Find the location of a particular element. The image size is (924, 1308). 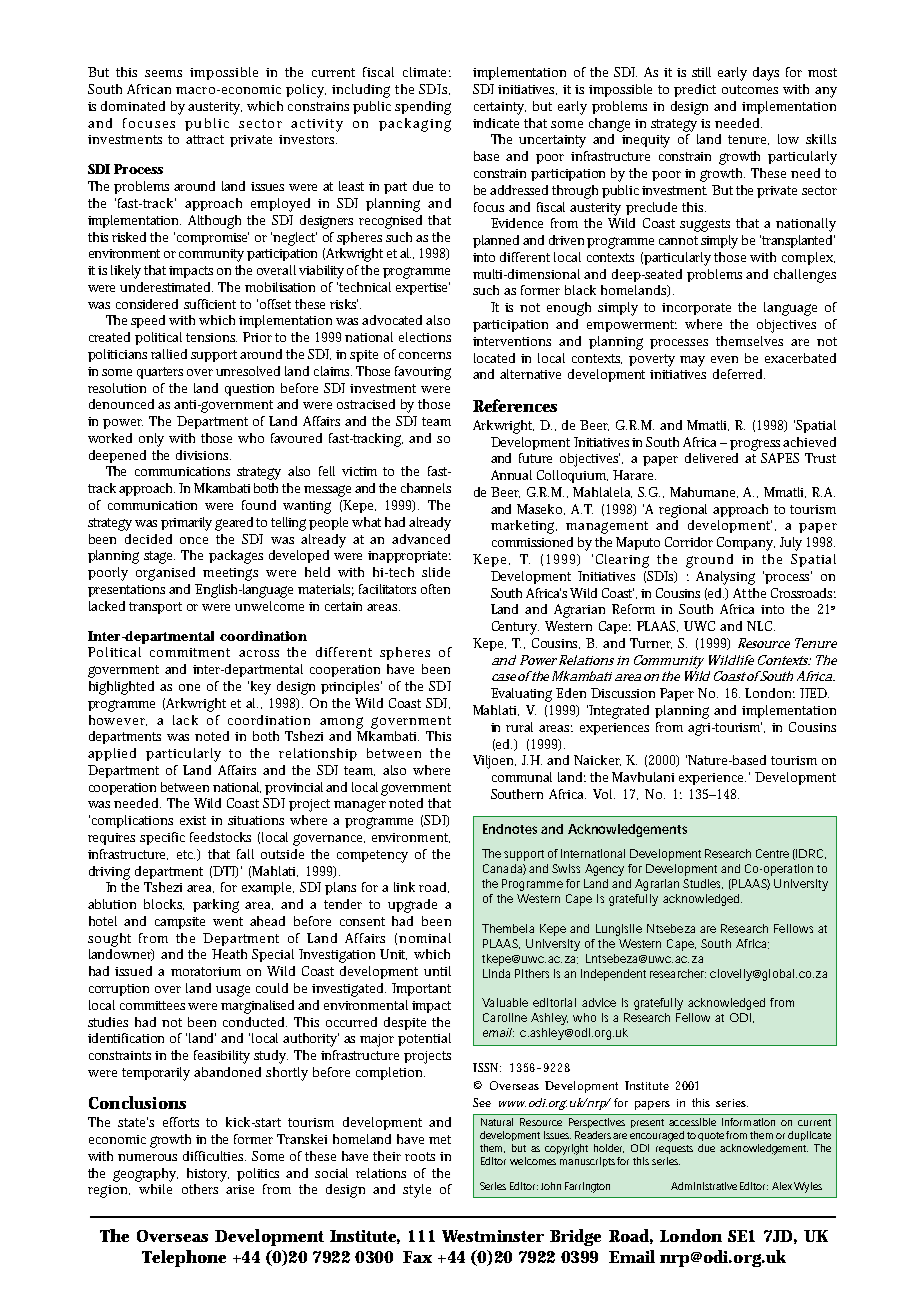

commitment is located at coordinates (190, 652).
